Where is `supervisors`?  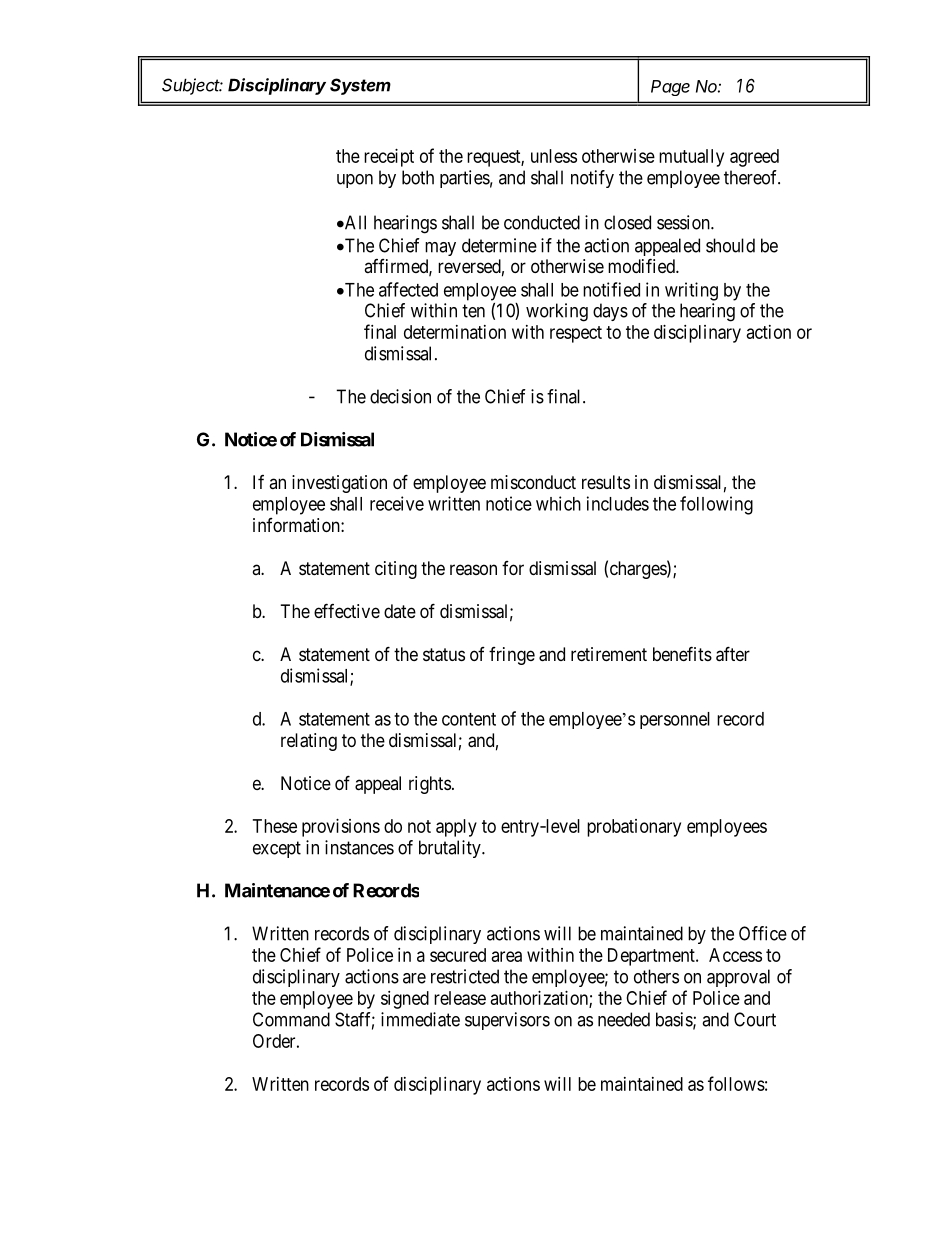 supervisors is located at coordinates (507, 1021).
